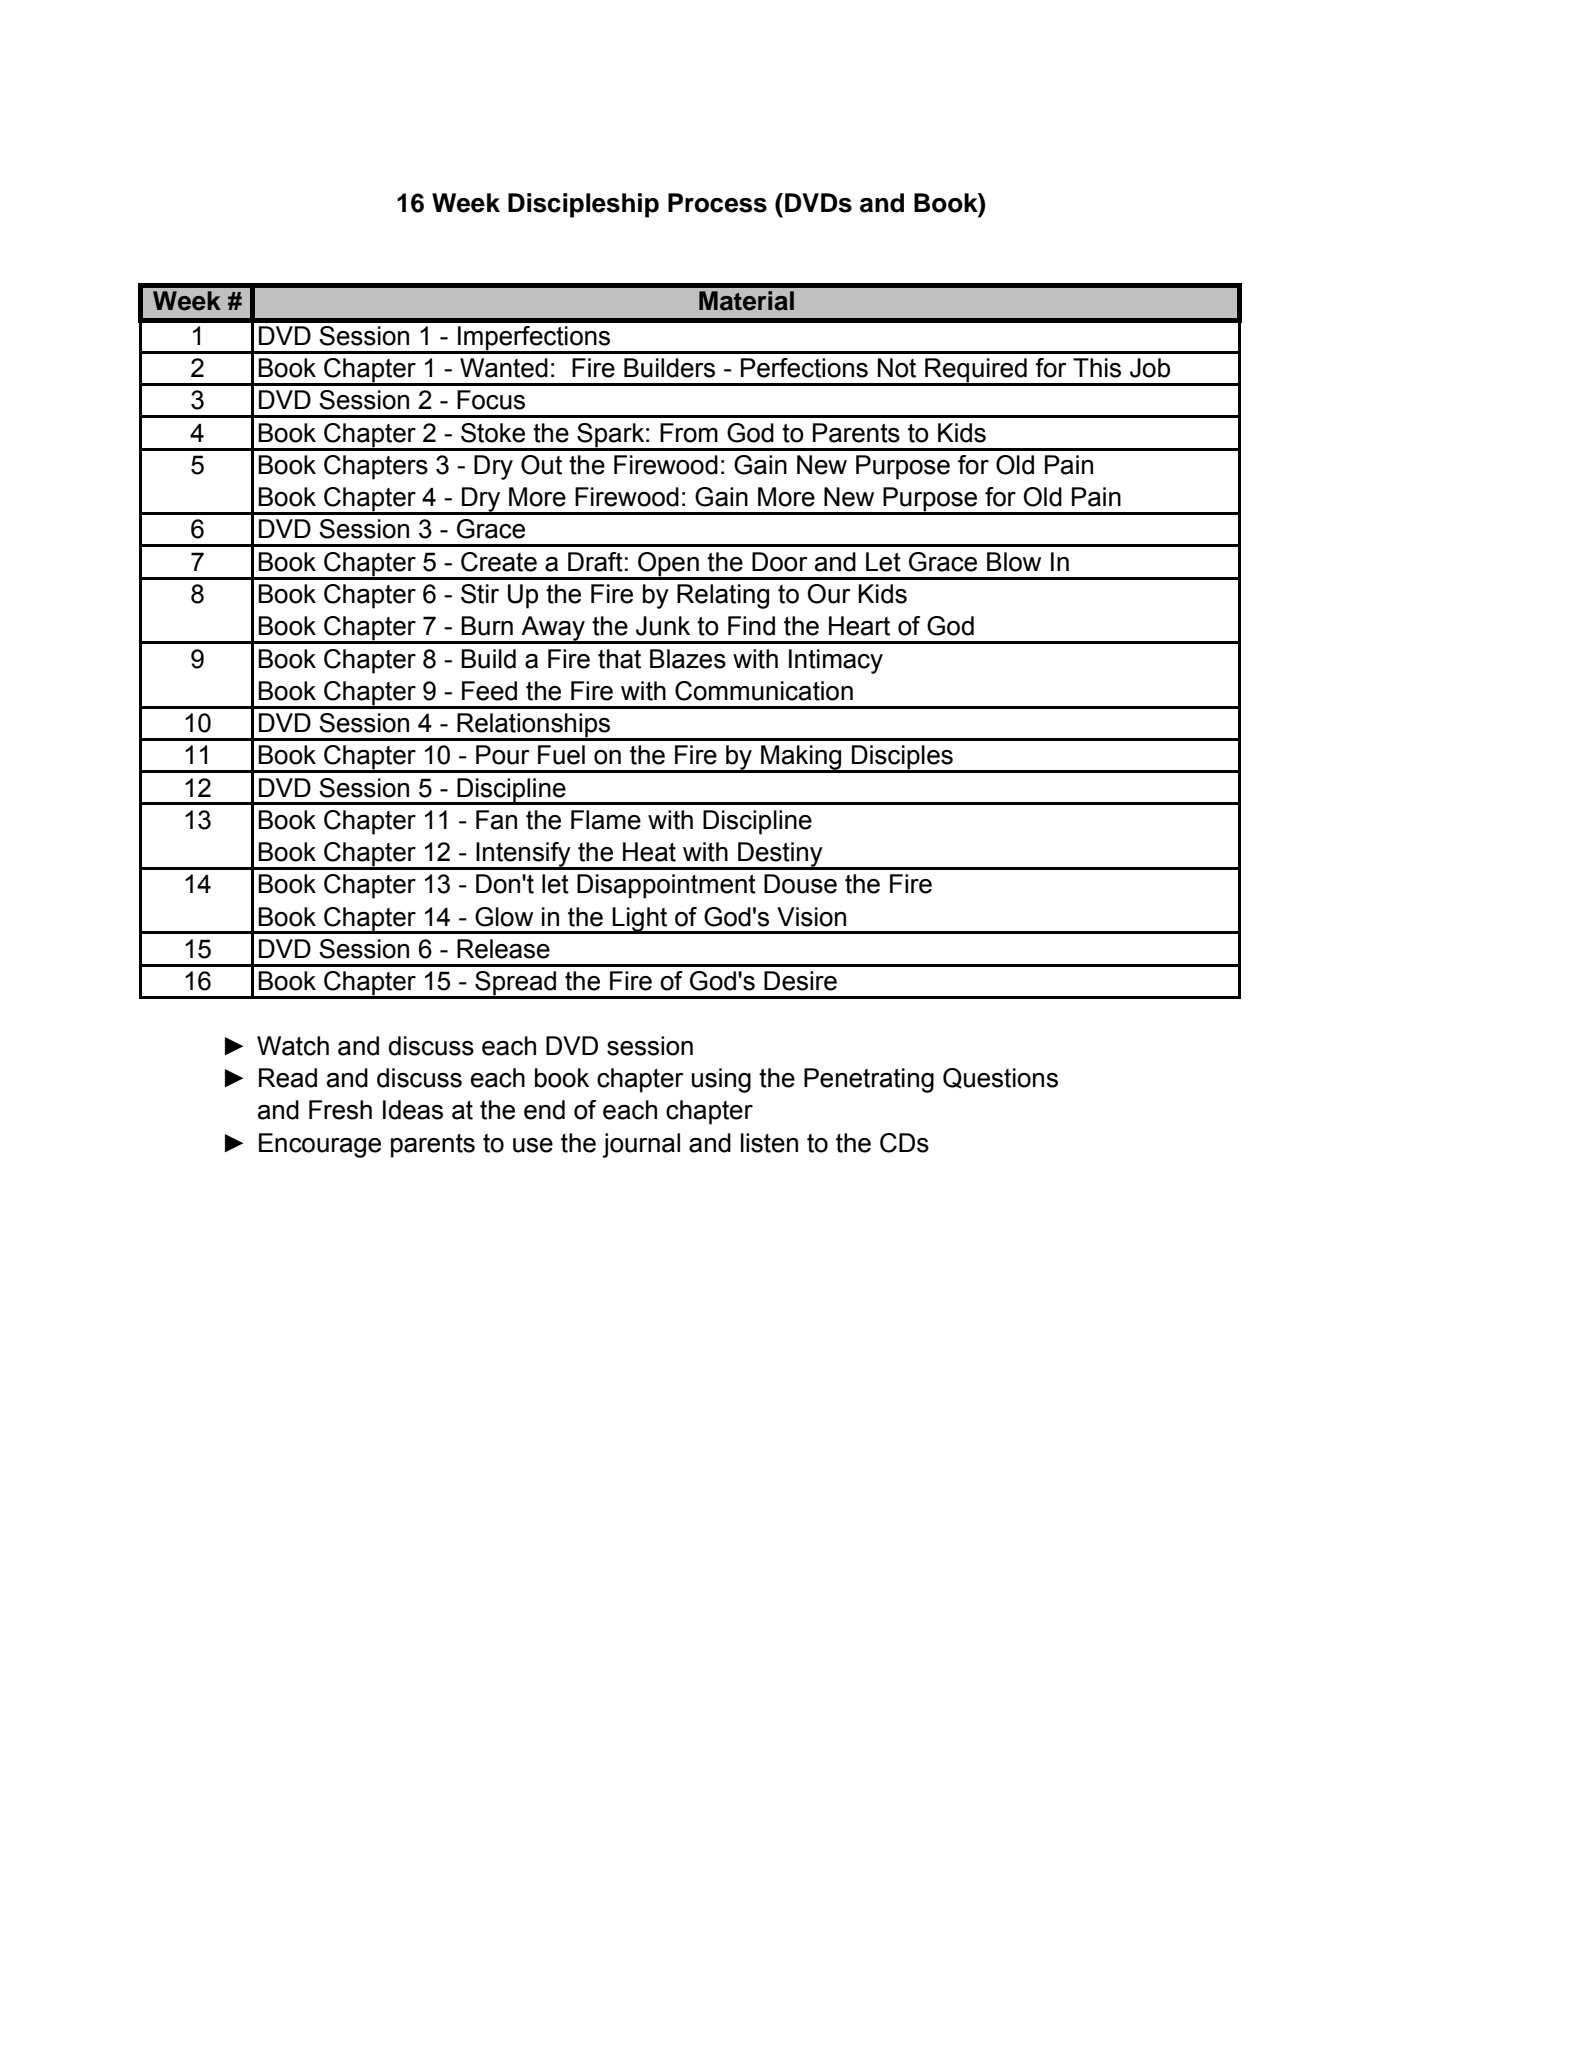 This image has height=2047, width=1582. I want to click on Stoke, so click(493, 433).
